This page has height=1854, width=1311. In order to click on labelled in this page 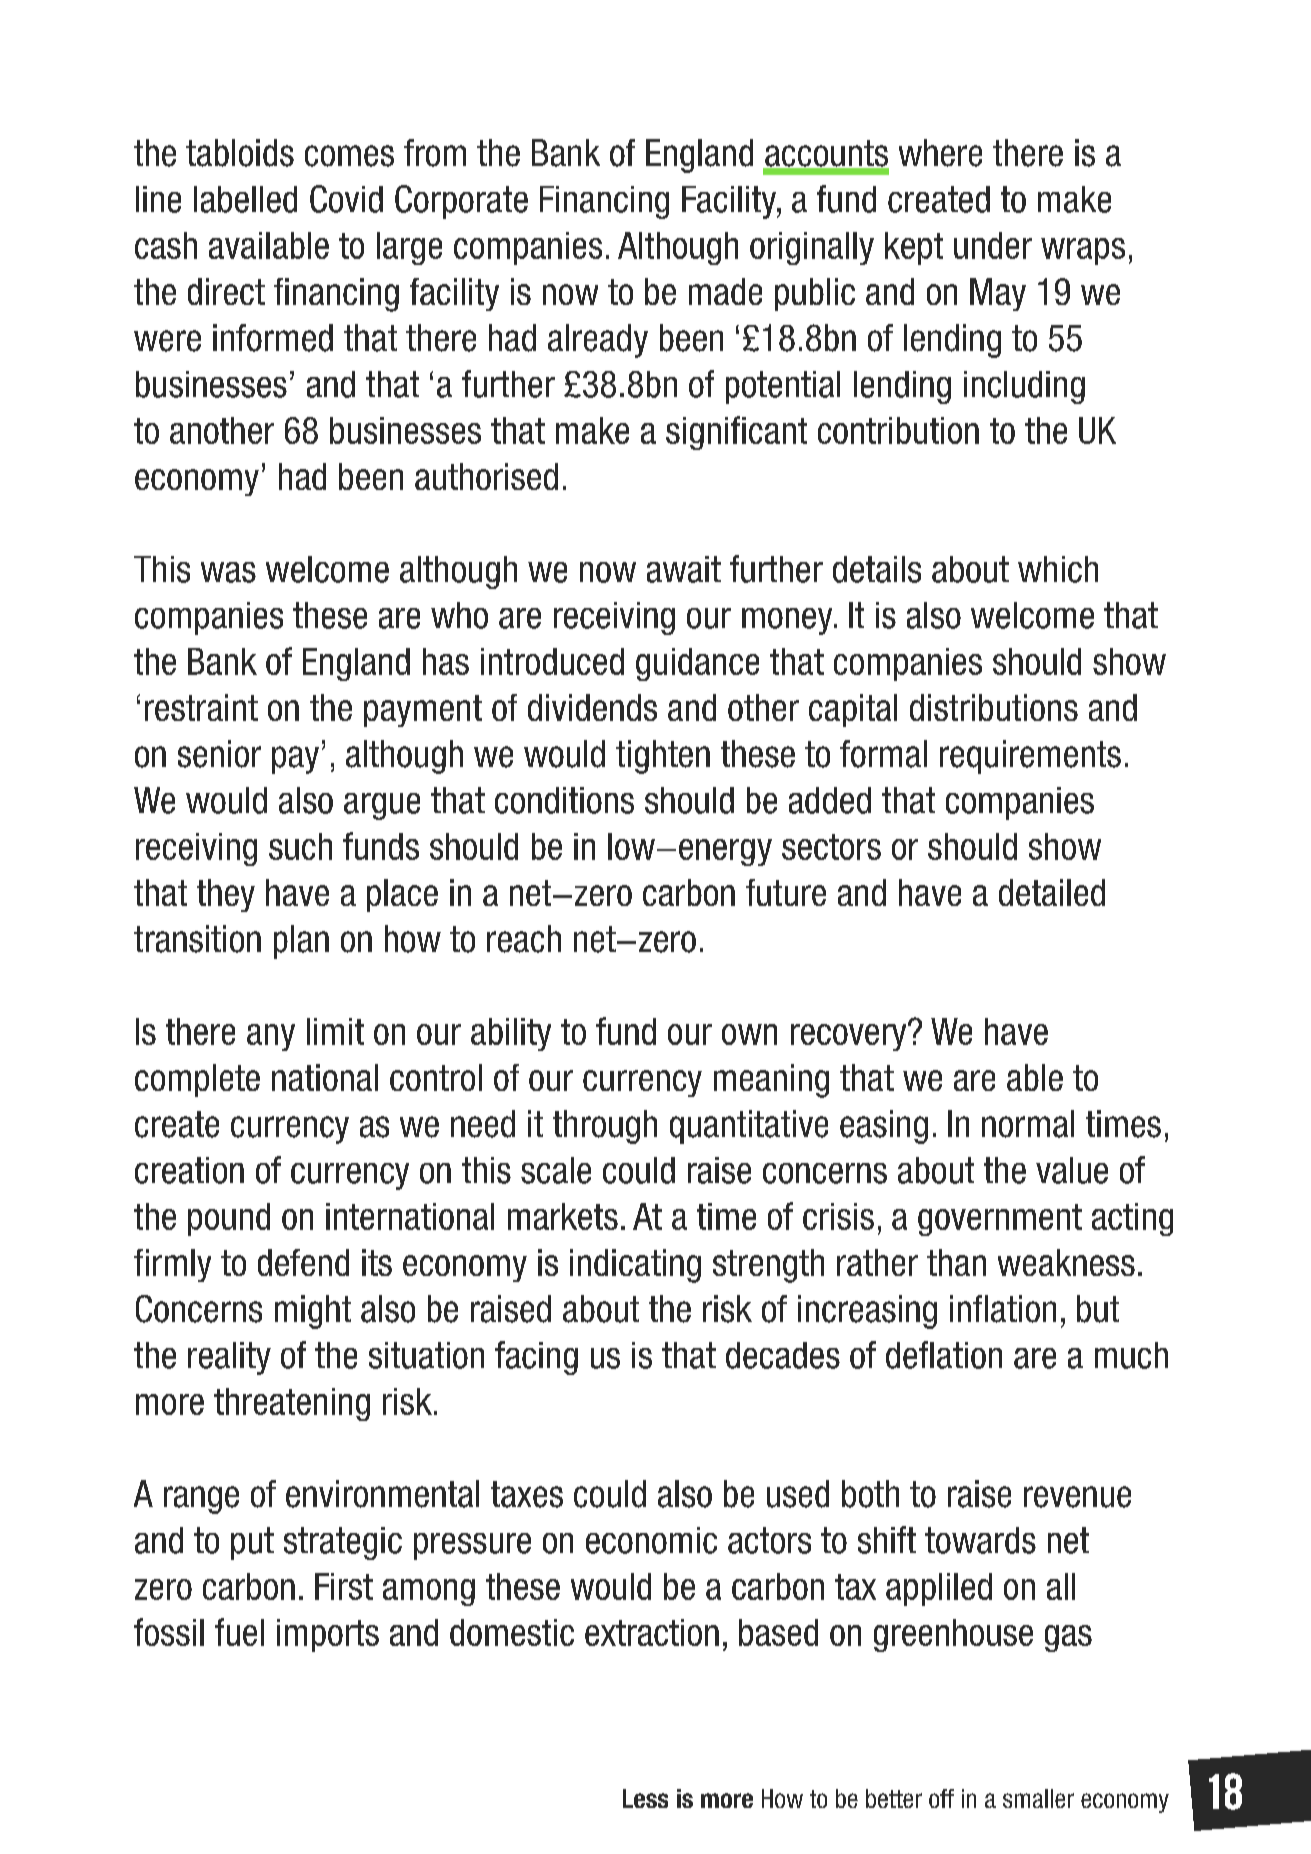, I will do `click(245, 199)`.
